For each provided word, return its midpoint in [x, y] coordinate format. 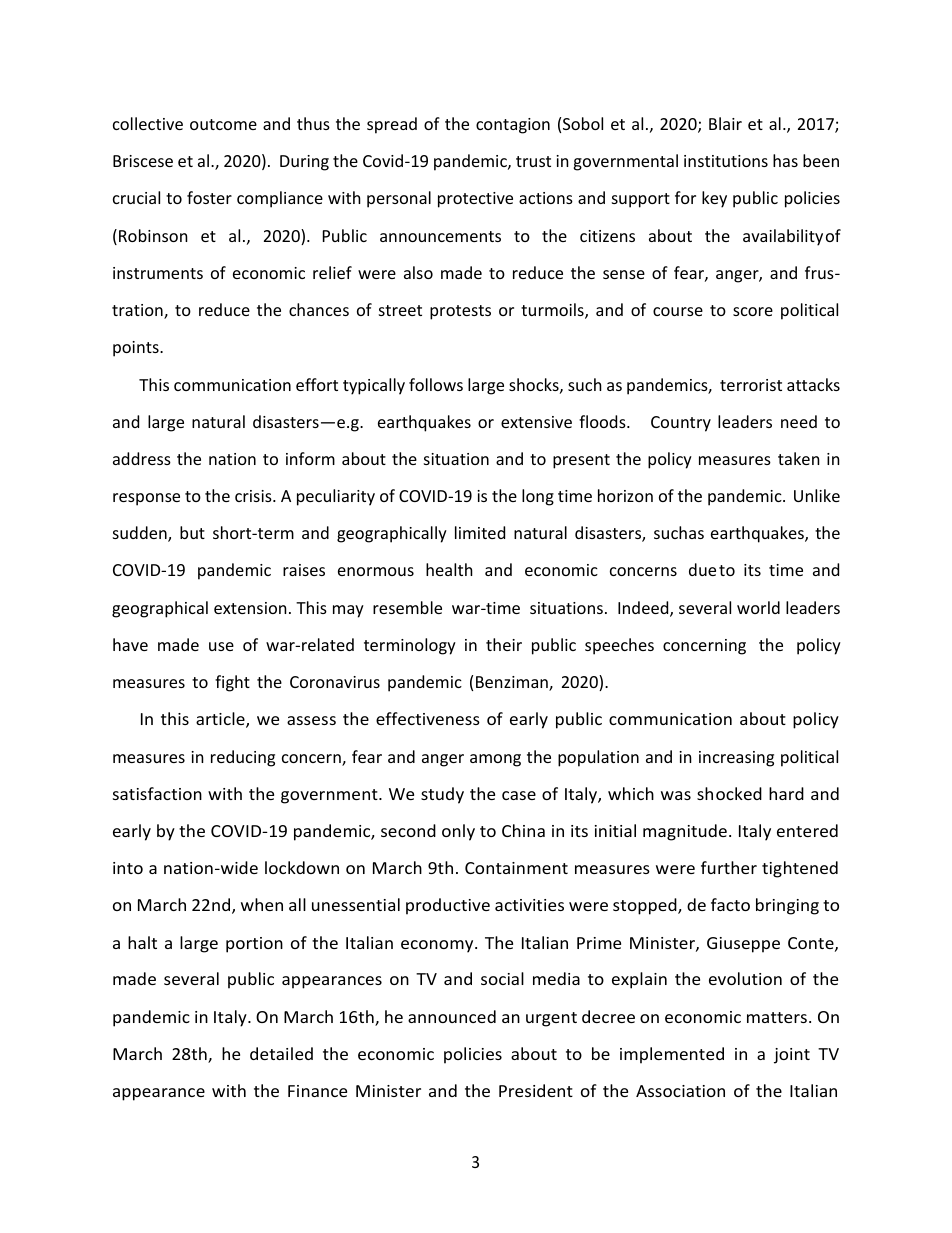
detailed [281, 1053]
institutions [726, 161]
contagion [513, 126]
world [758, 607]
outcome [223, 124]
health [449, 569]
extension [250, 608]
